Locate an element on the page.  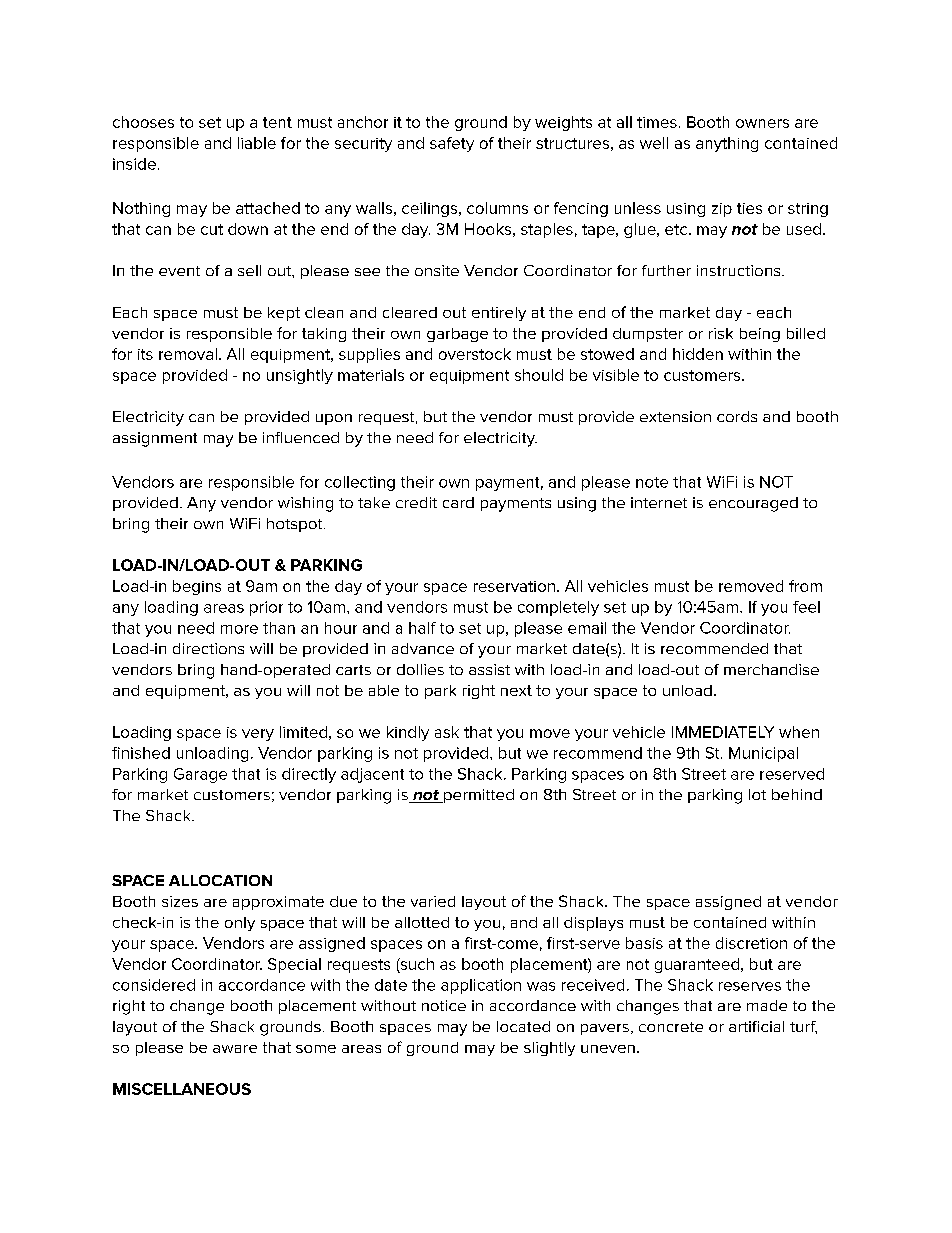
safety is located at coordinates (452, 144).
